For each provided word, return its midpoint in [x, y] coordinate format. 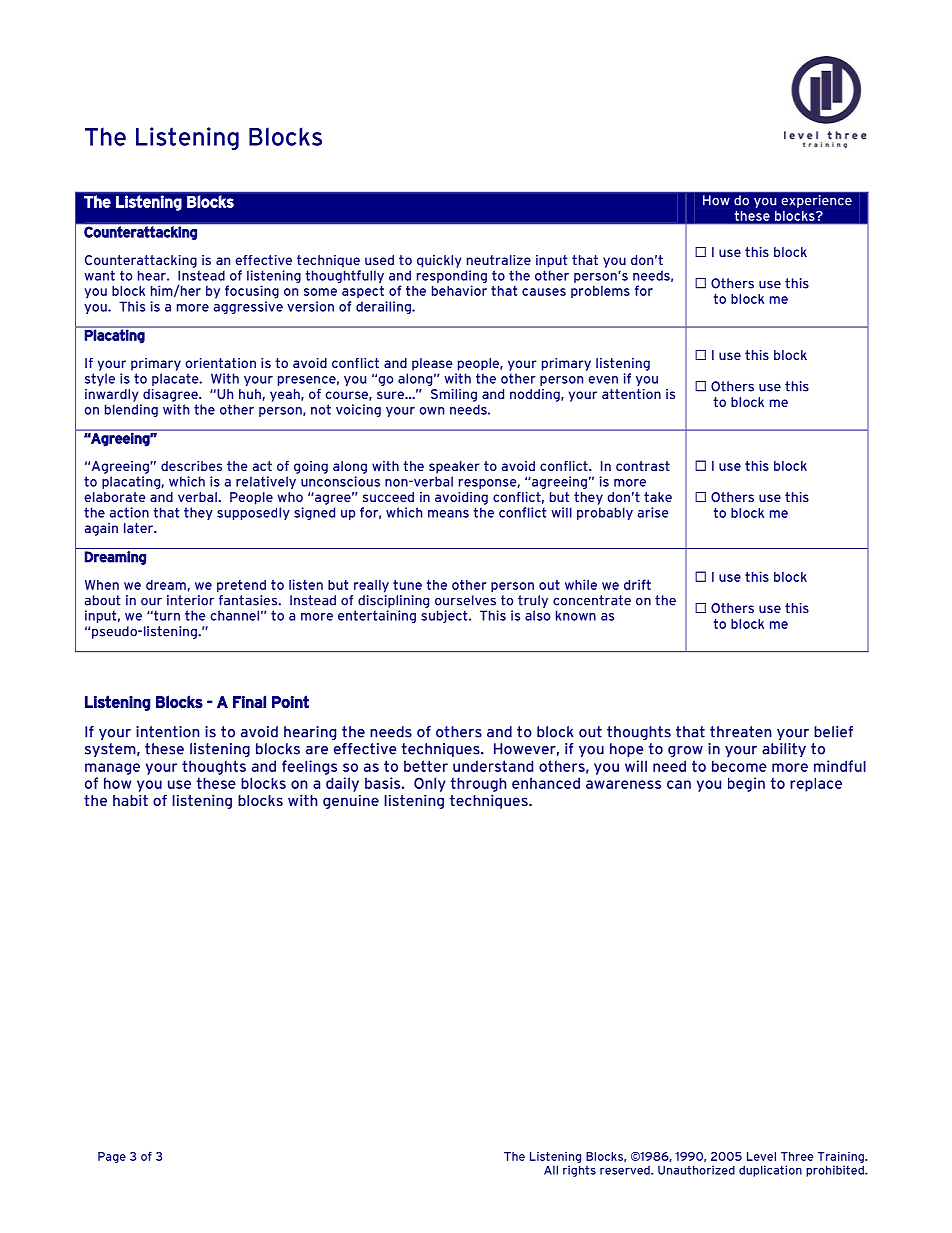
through [478, 784]
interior [190, 600]
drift [637, 584]
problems [600, 292]
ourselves [465, 600]
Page [112, 1157]
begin [746, 784]
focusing [252, 292]
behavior [459, 290]
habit [130, 800]
